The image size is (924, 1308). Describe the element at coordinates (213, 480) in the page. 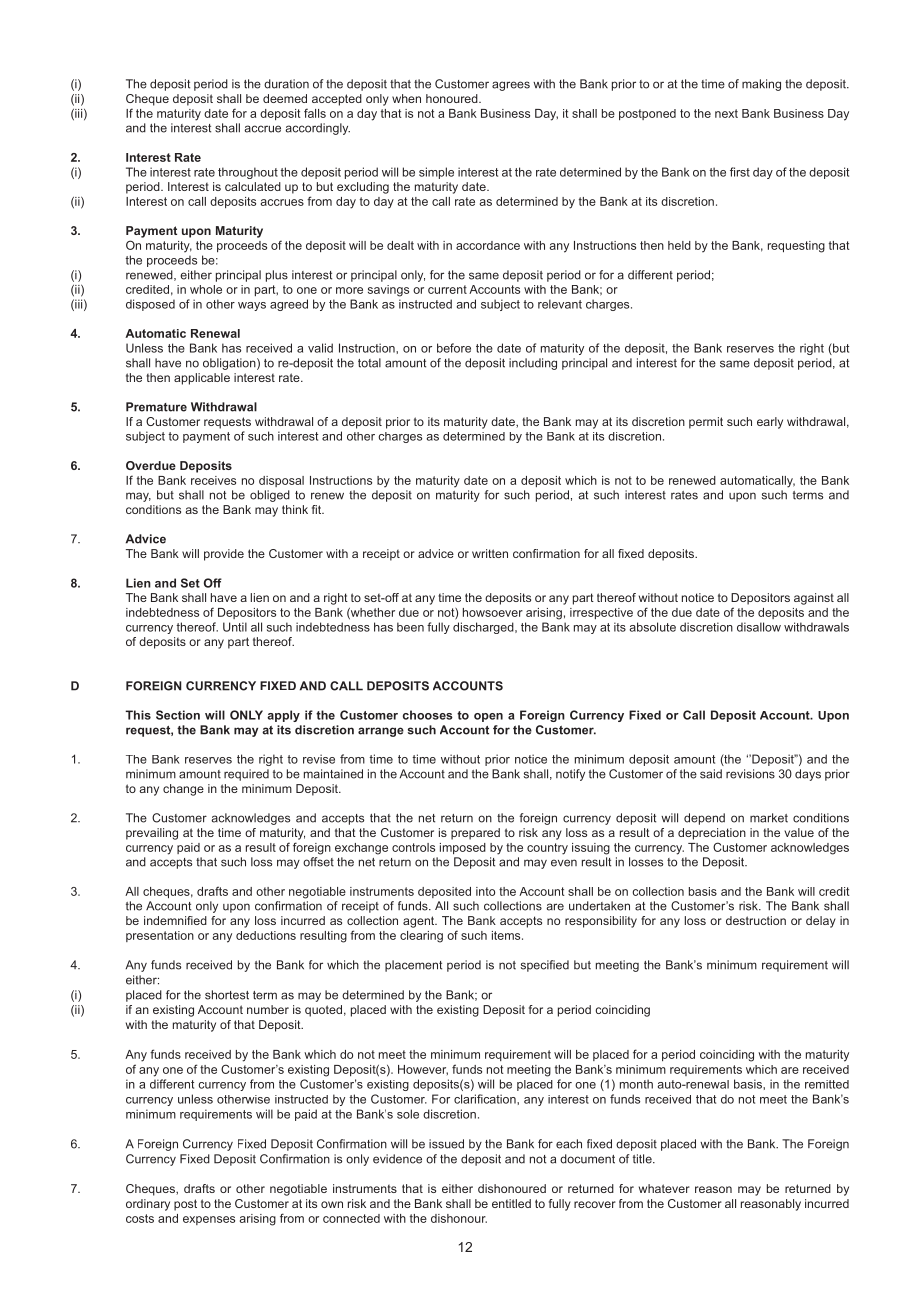

I see `receives` at that location.
